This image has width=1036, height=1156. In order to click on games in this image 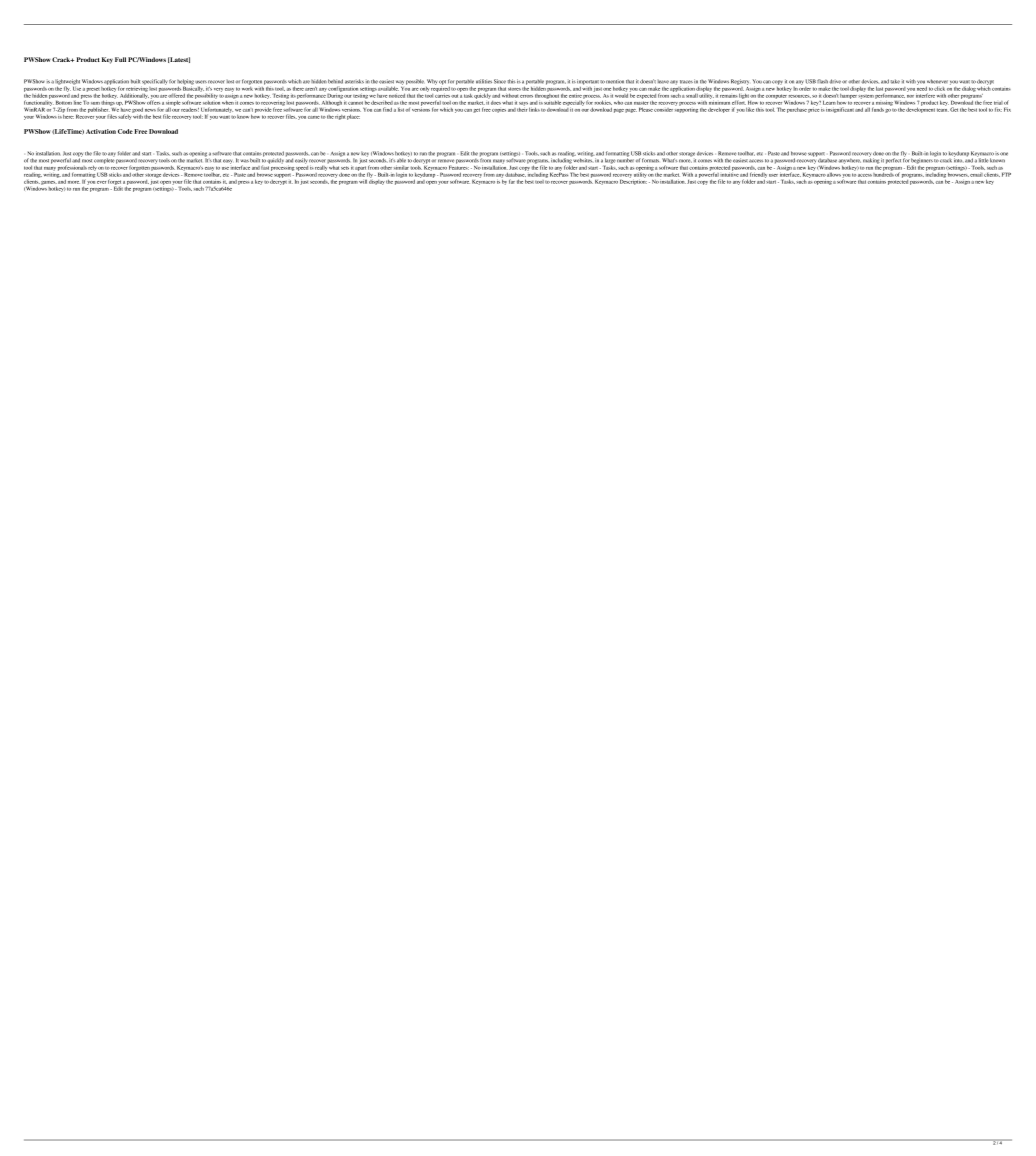, I will do `click(48, 183)`.
